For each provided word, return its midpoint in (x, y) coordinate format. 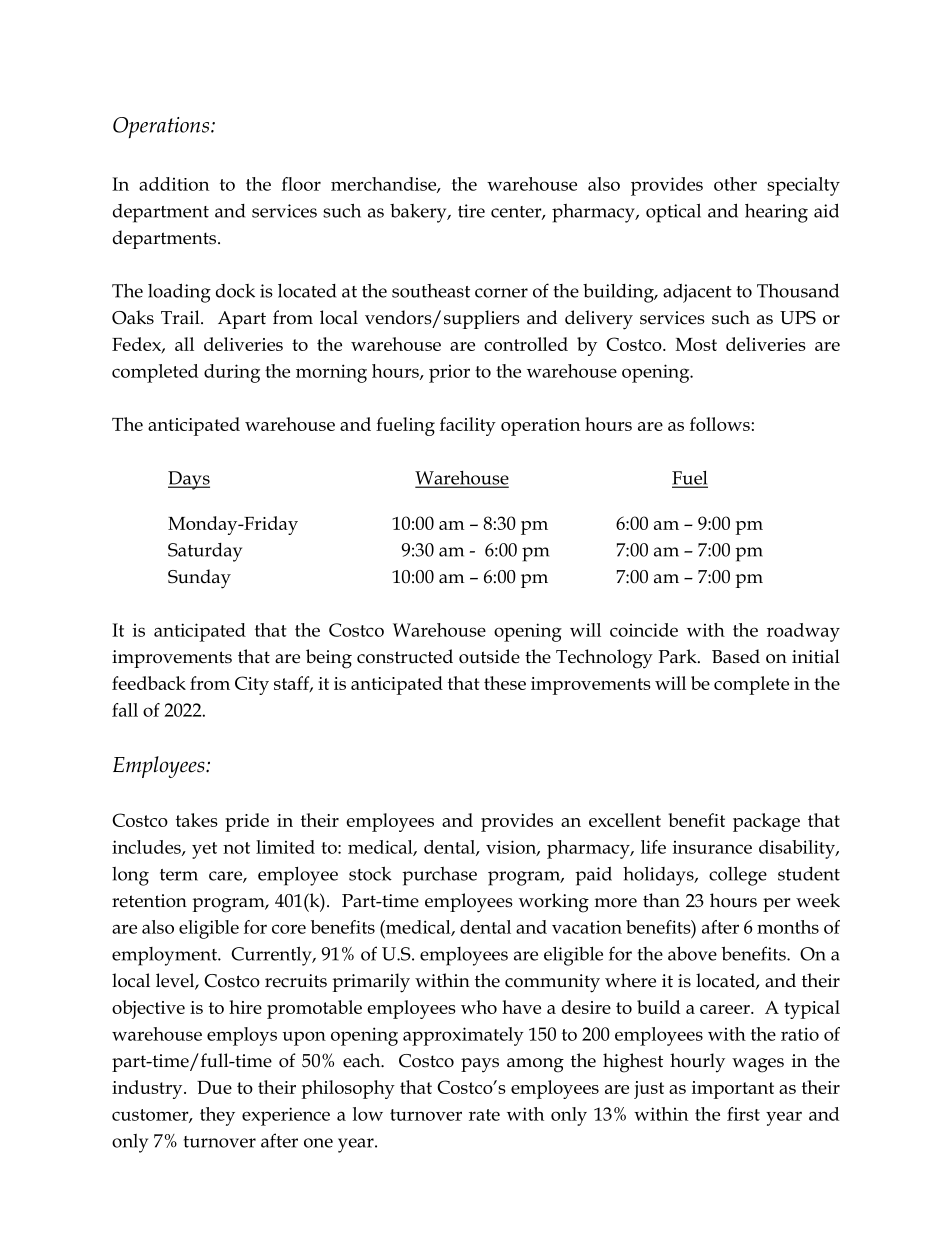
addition (174, 184)
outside (489, 656)
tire (471, 211)
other (735, 184)
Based (736, 656)
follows (720, 424)
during (232, 373)
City (252, 685)
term (179, 875)
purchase (439, 876)
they (217, 1116)
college (738, 876)
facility (468, 426)
